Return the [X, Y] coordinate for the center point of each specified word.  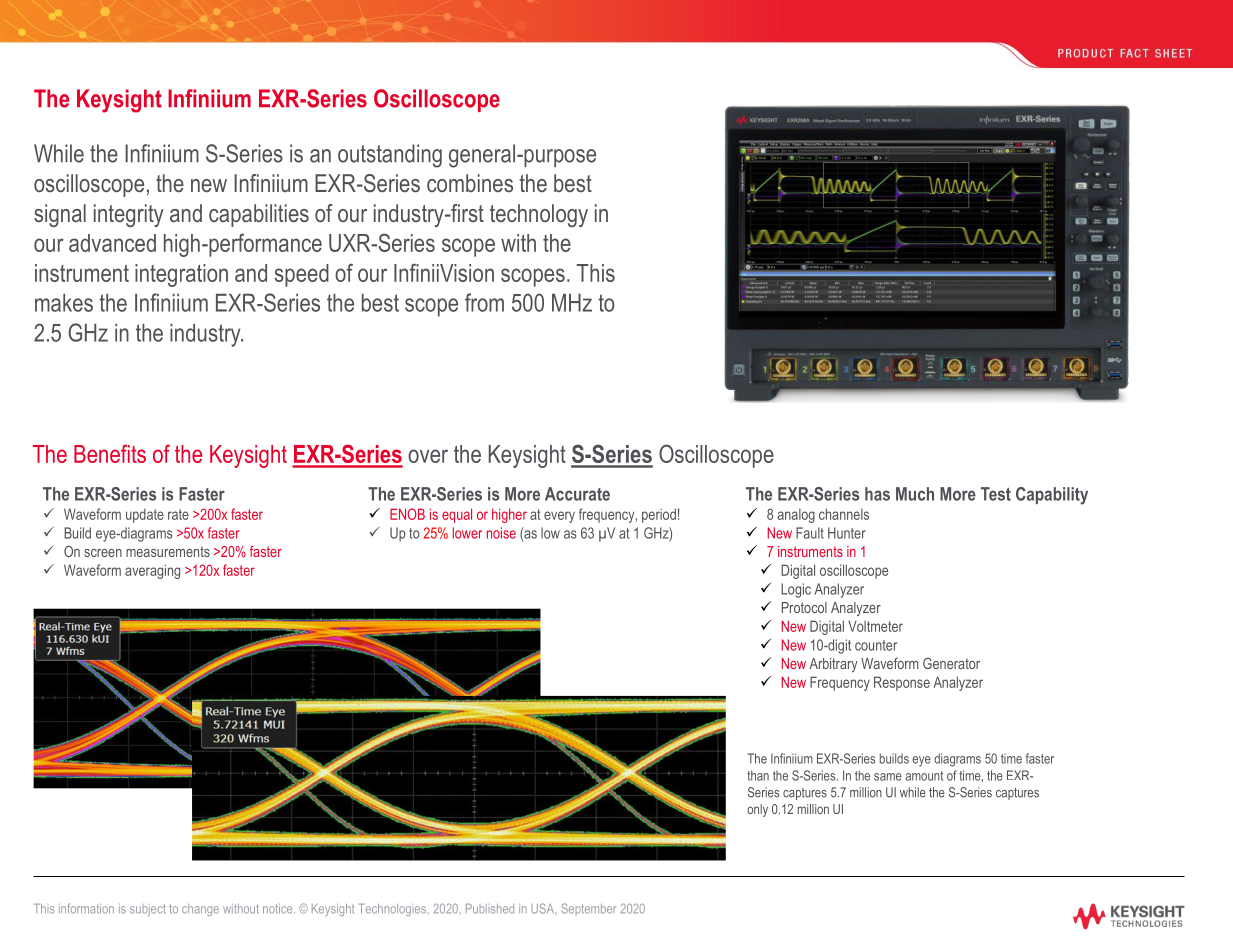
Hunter [847, 533]
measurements [168, 551]
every [559, 517]
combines [470, 183]
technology [539, 215]
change [200, 910]
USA [543, 908]
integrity [129, 215]
